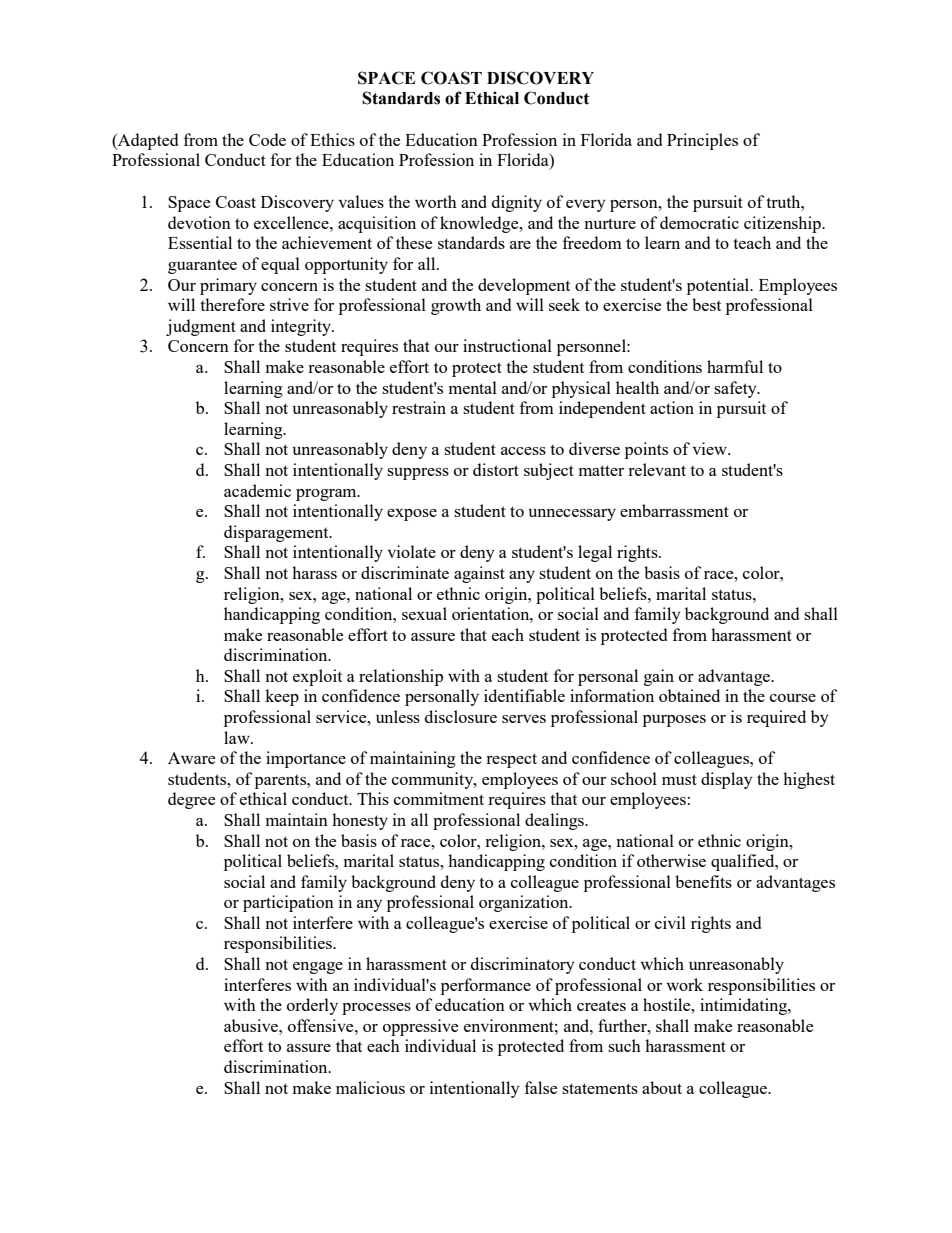  I want to click on oppressive, so click(420, 1027).
